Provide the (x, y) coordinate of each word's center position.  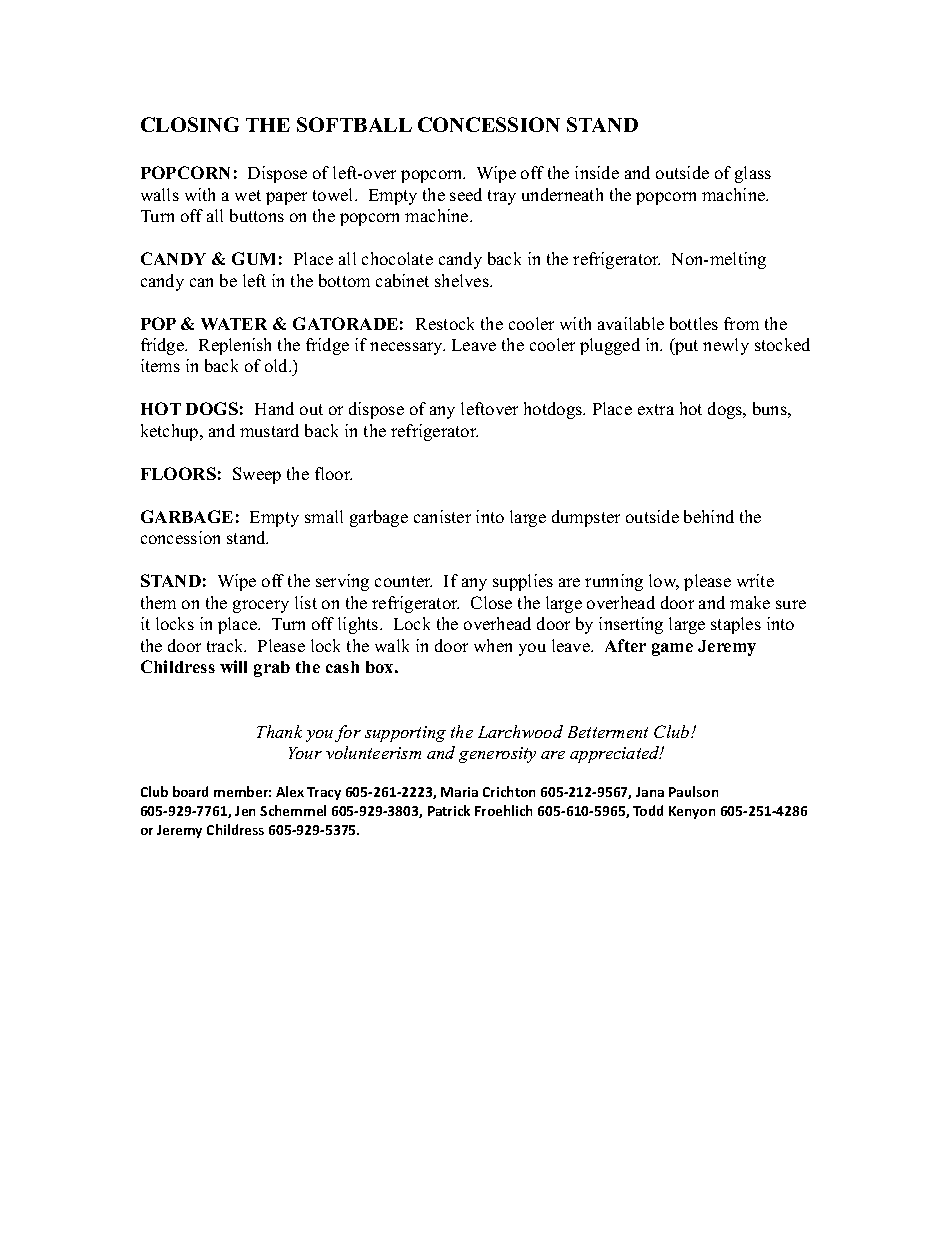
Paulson (693, 791)
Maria (459, 792)
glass (753, 174)
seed (466, 194)
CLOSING (190, 124)
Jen (245, 811)
